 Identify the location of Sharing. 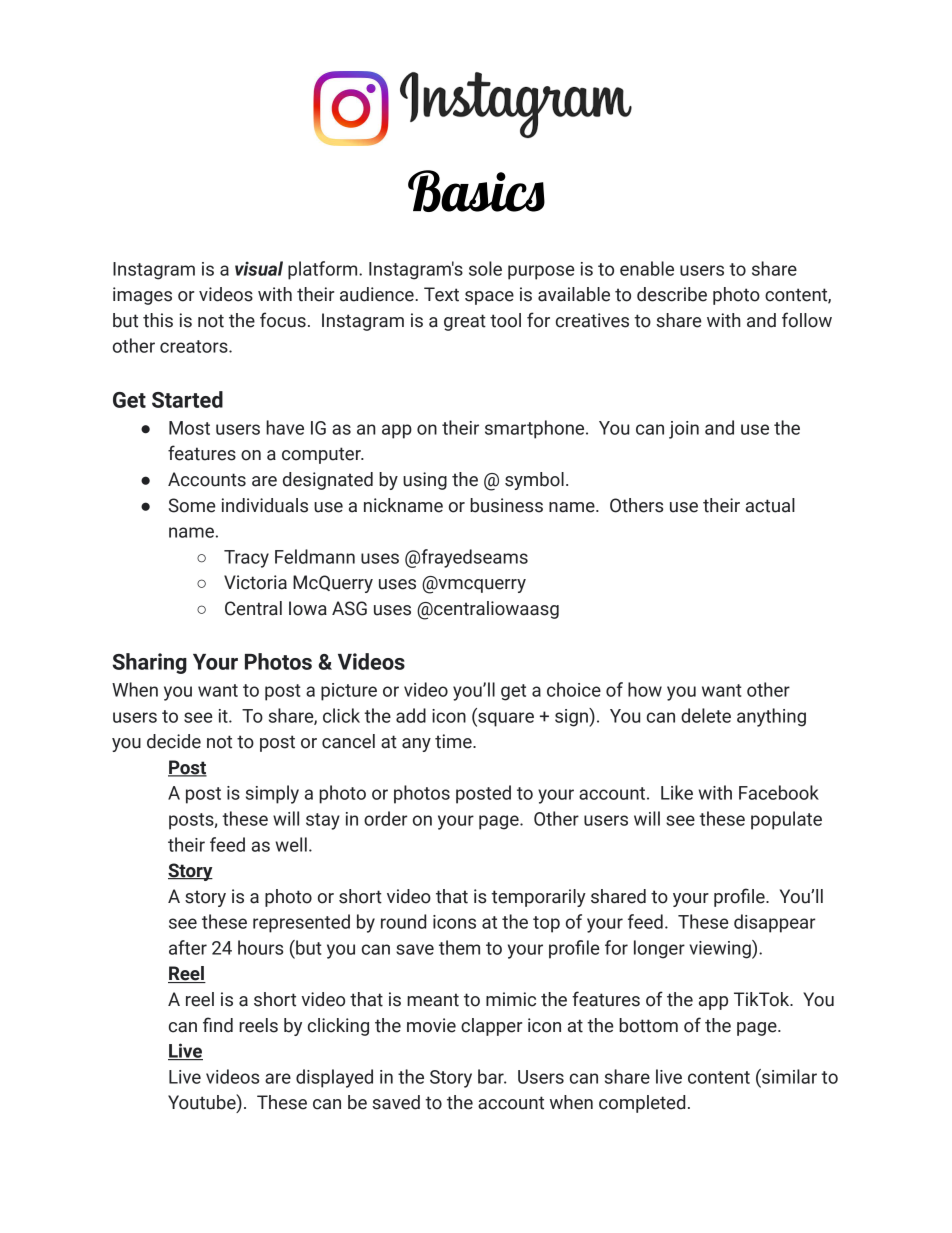
(149, 663).
